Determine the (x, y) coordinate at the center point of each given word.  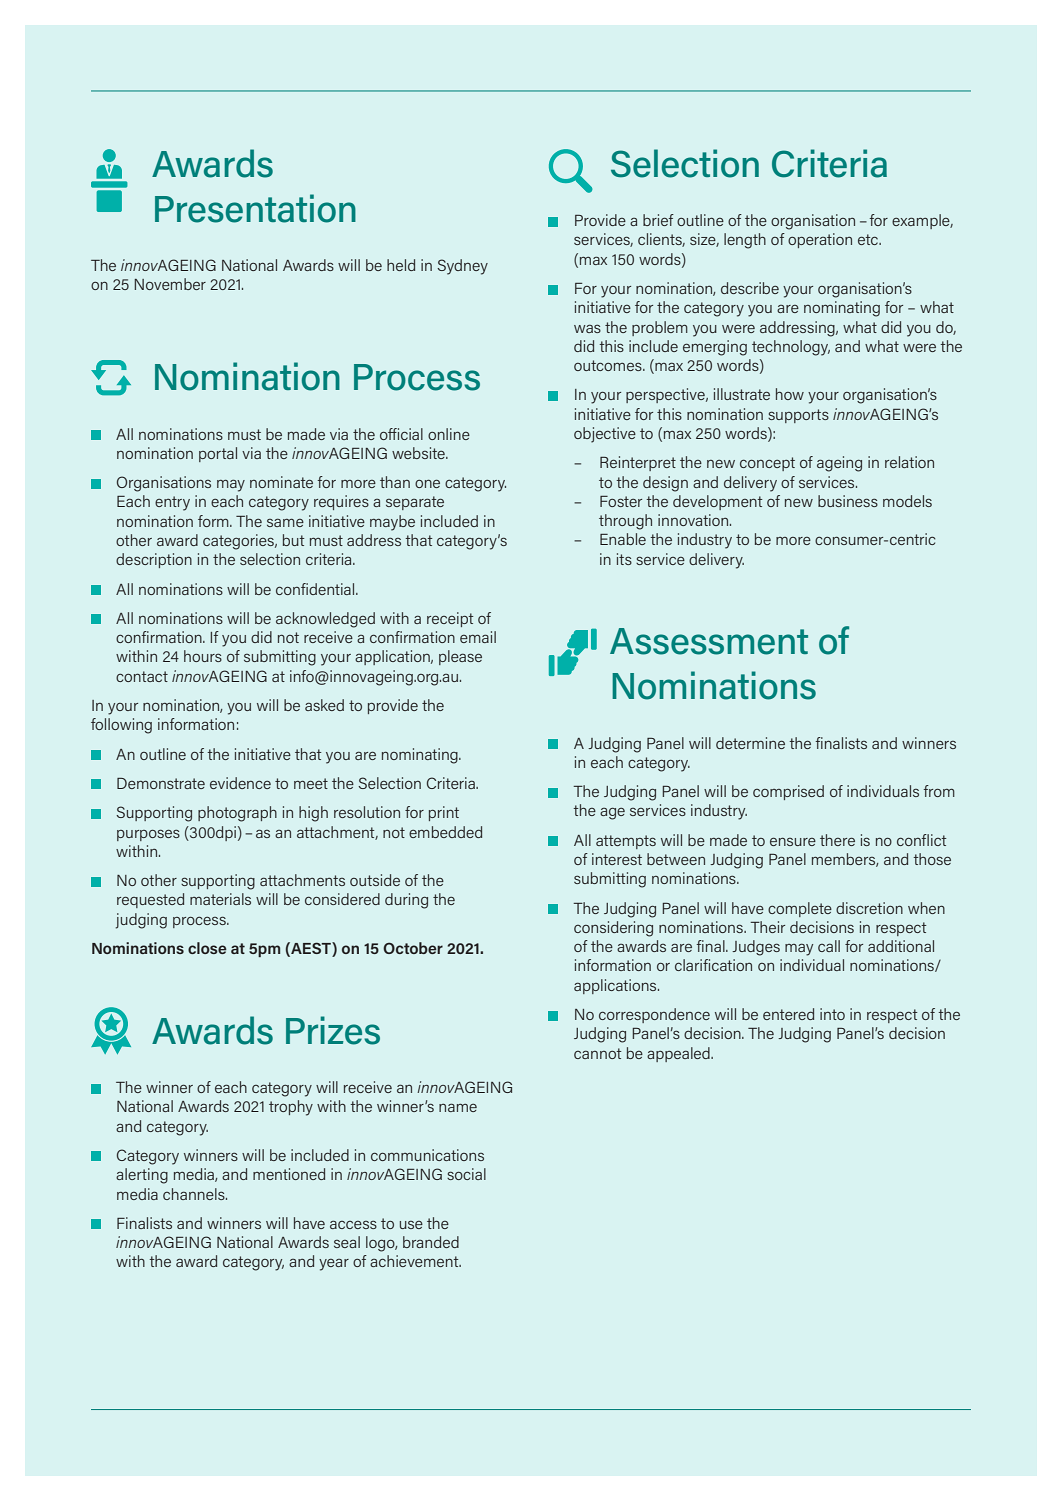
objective (605, 435)
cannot (598, 1053)
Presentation (255, 208)
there (837, 840)
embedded (445, 832)
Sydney (462, 267)
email (478, 637)
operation (820, 240)
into (832, 1014)
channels (195, 1194)
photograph (237, 814)
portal (218, 454)
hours (203, 656)
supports (798, 416)
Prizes (333, 1030)
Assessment (709, 641)
